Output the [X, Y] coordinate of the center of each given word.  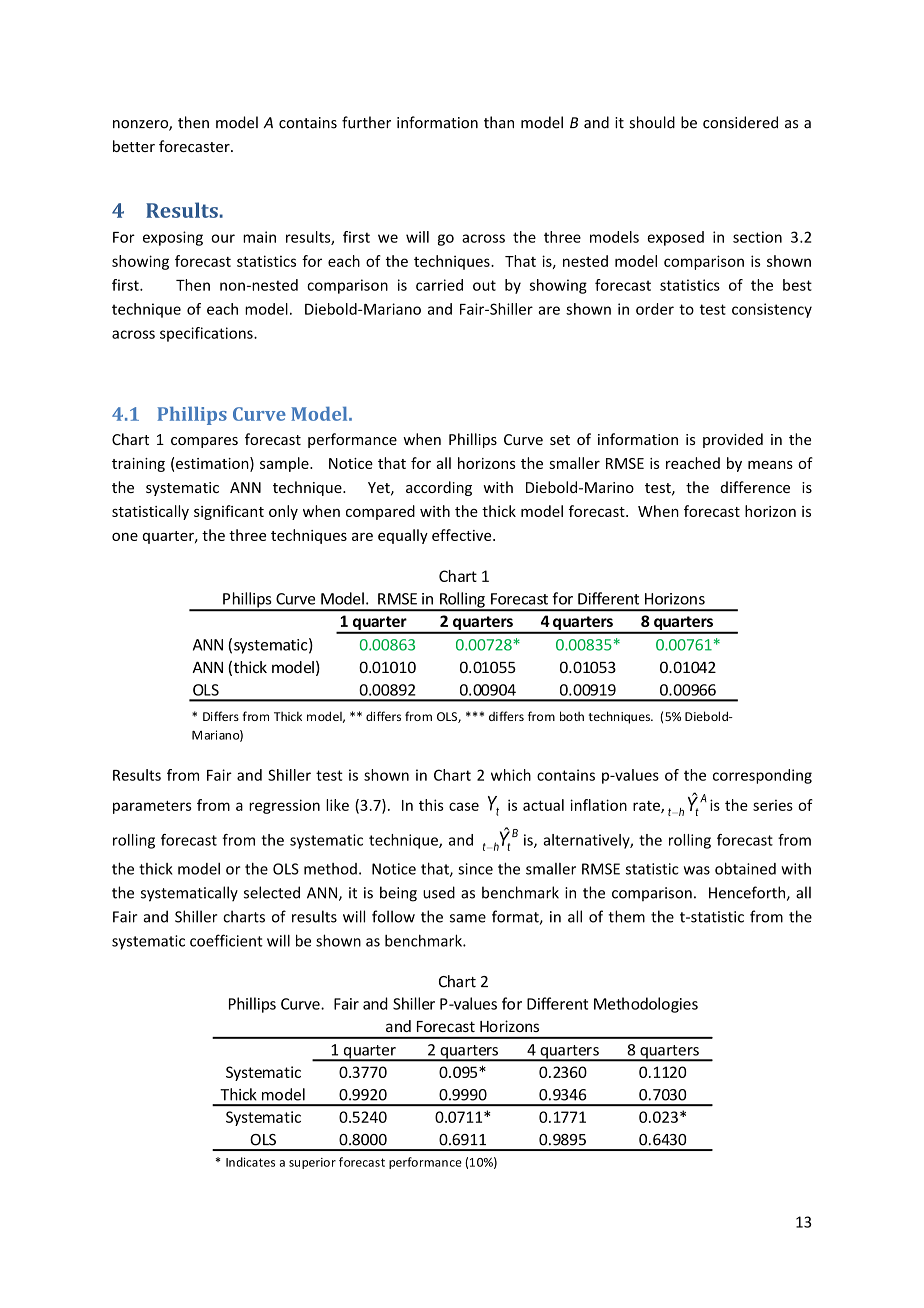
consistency [772, 310]
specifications [207, 334]
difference [755, 487]
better [134, 146]
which [511, 775]
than [499, 122]
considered [740, 122]
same [468, 918]
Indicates [250, 1162]
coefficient [226, 940]
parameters [152, 807]
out [484, 285]
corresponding [762, 776]
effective [463, 535]
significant [229, 512]
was [697, 870]
